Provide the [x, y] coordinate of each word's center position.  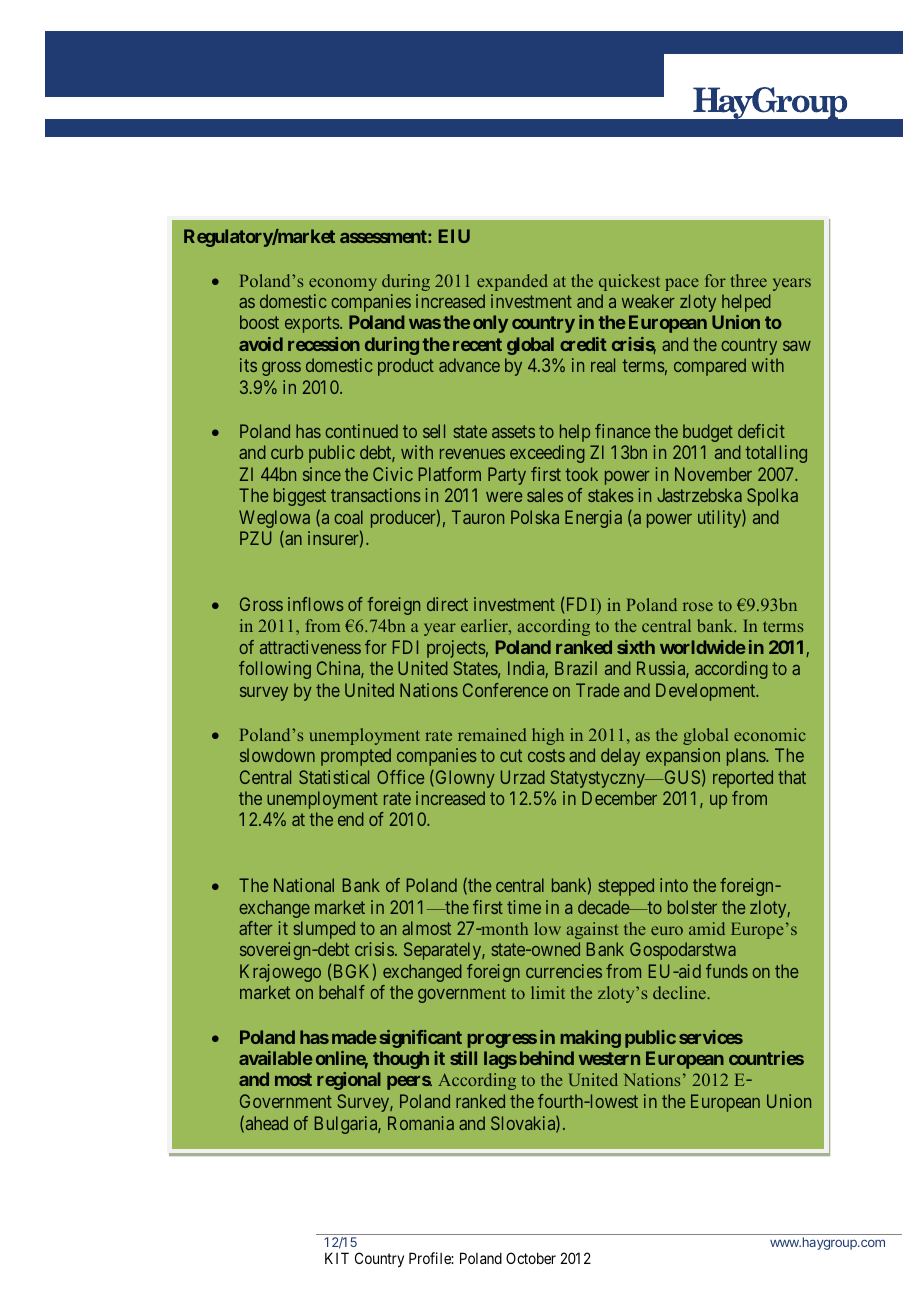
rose [698, 606]
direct [447, 604]
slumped [324, 930]
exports [313, 325]
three [749, 280]
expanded [512, 282]
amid [707, 928]
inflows [315, 604]
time [524, 907]
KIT [337, 1258]
